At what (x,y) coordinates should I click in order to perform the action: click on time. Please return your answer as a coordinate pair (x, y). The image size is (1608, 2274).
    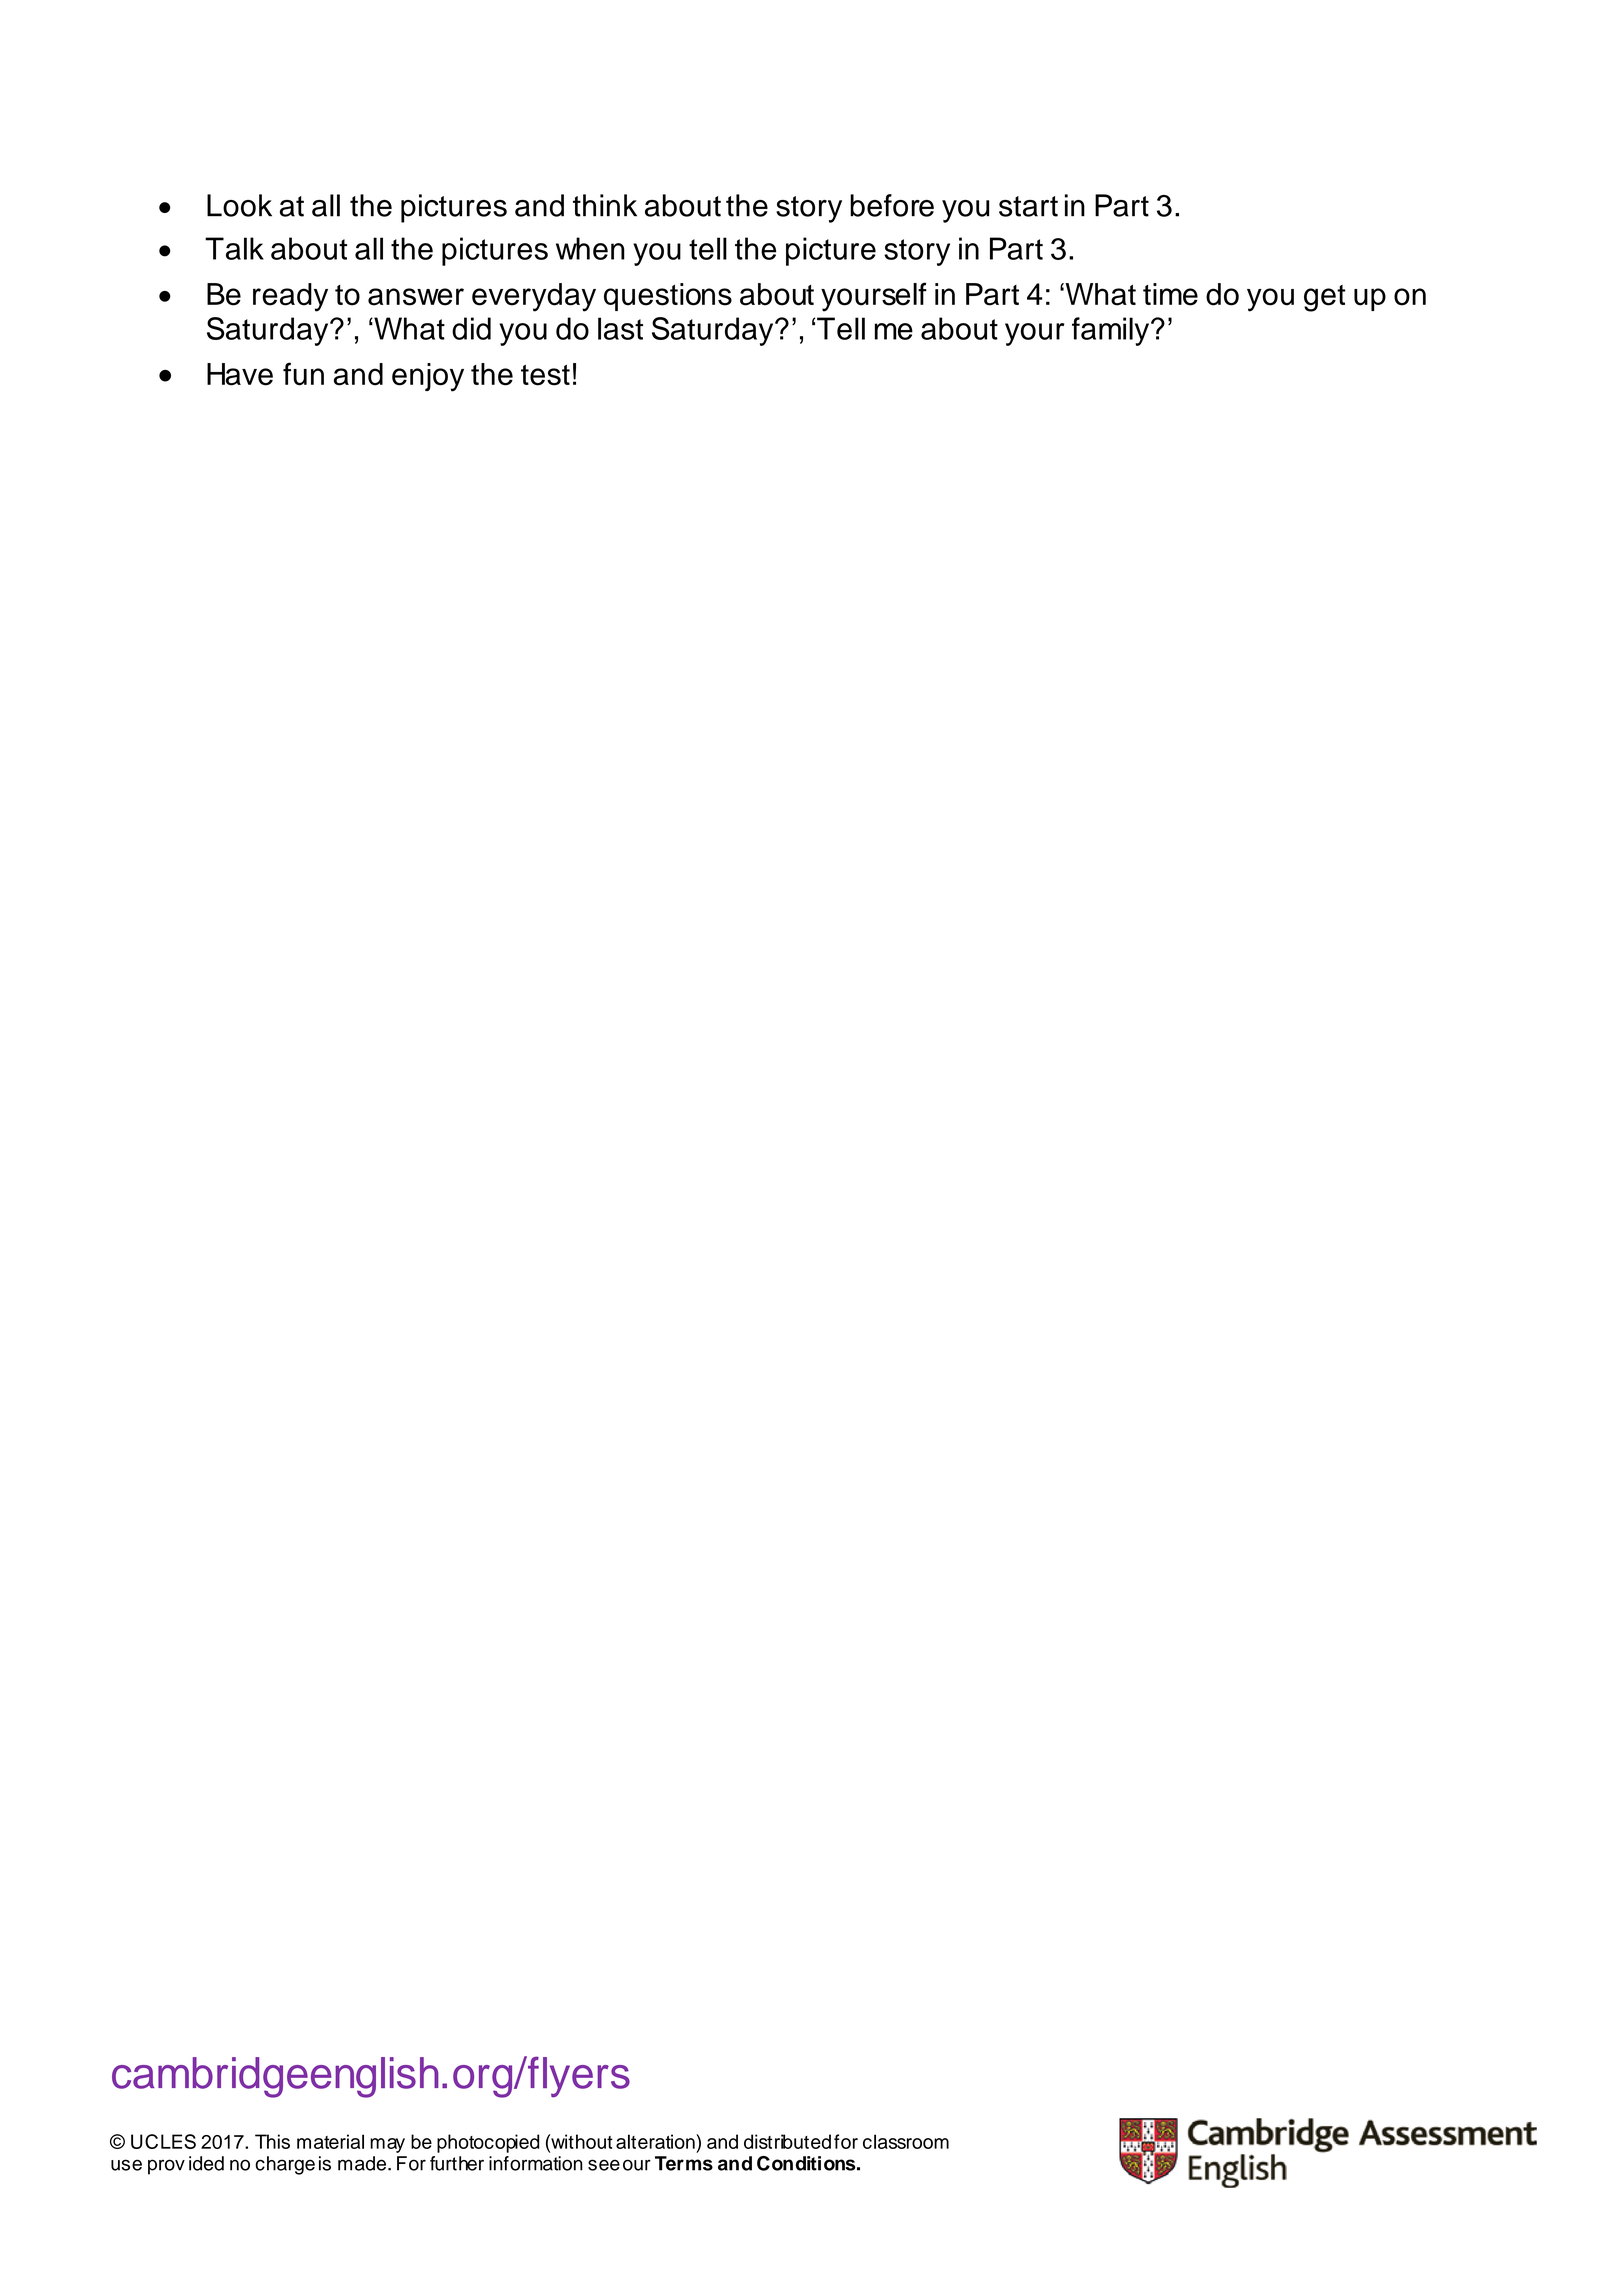
    Looking at the image, I should click on (1170, 294).
